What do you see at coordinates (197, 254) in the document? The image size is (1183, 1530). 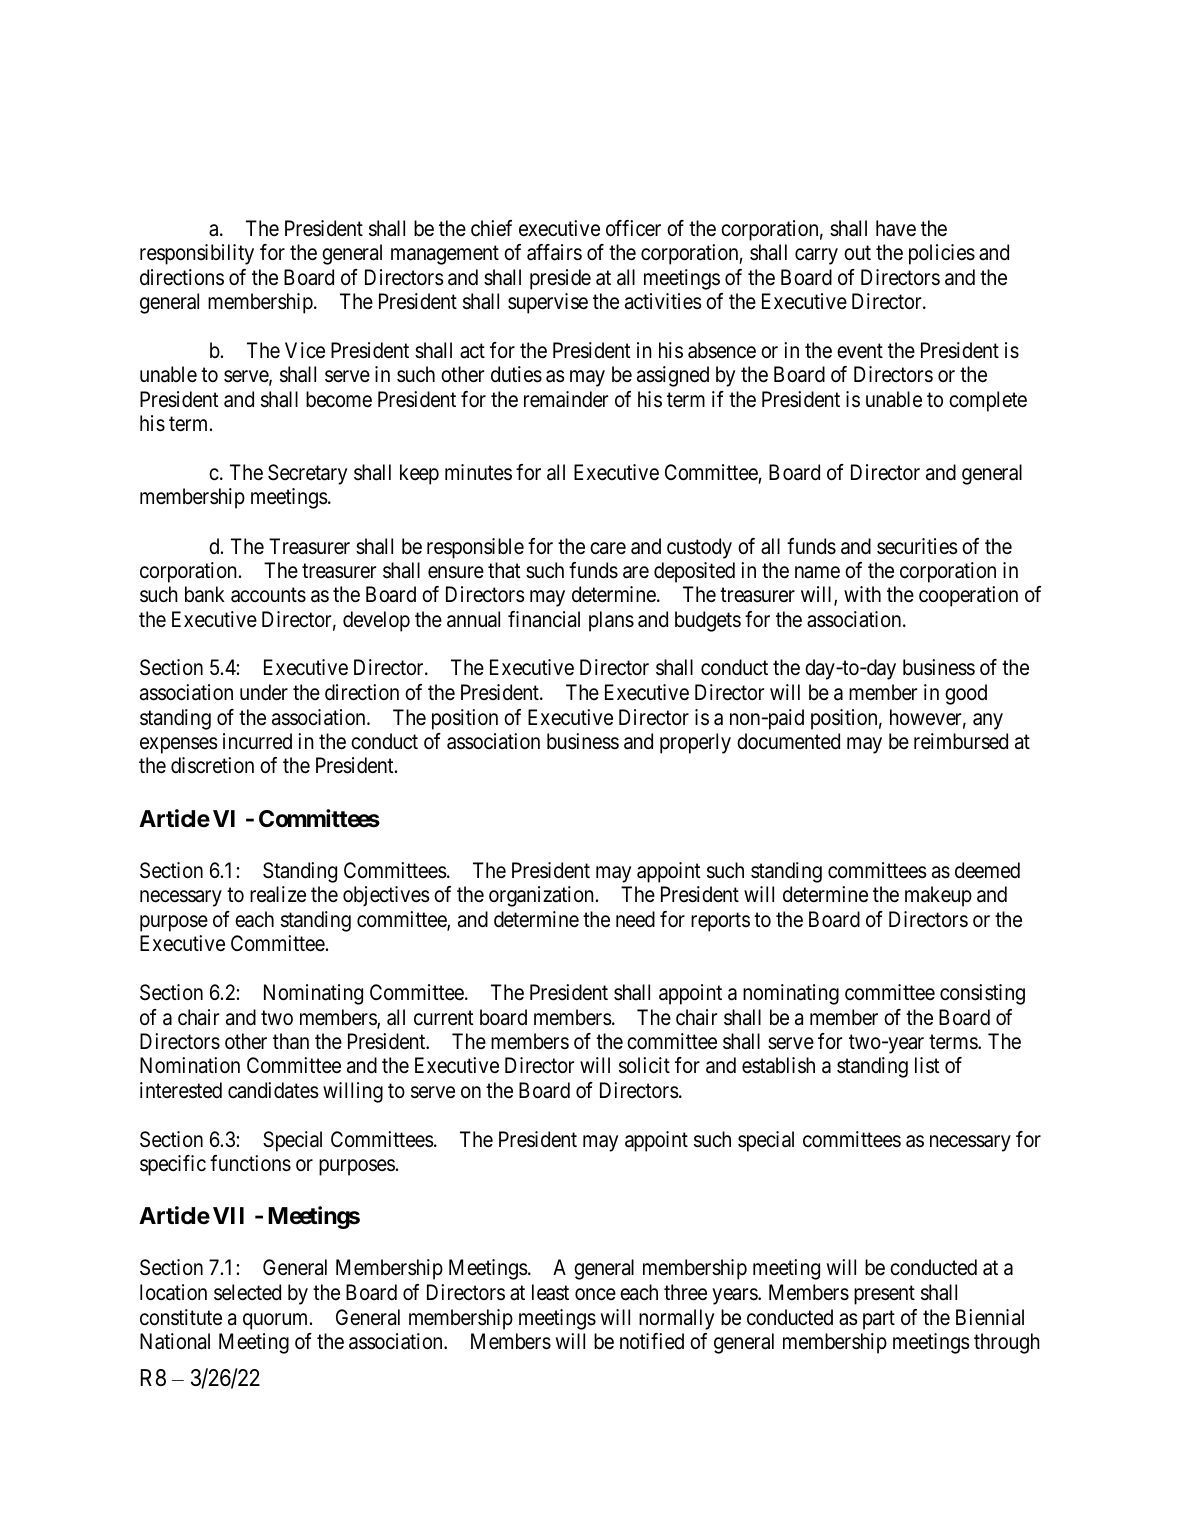 I see `responsibility` at bounding box center [197, 254].
